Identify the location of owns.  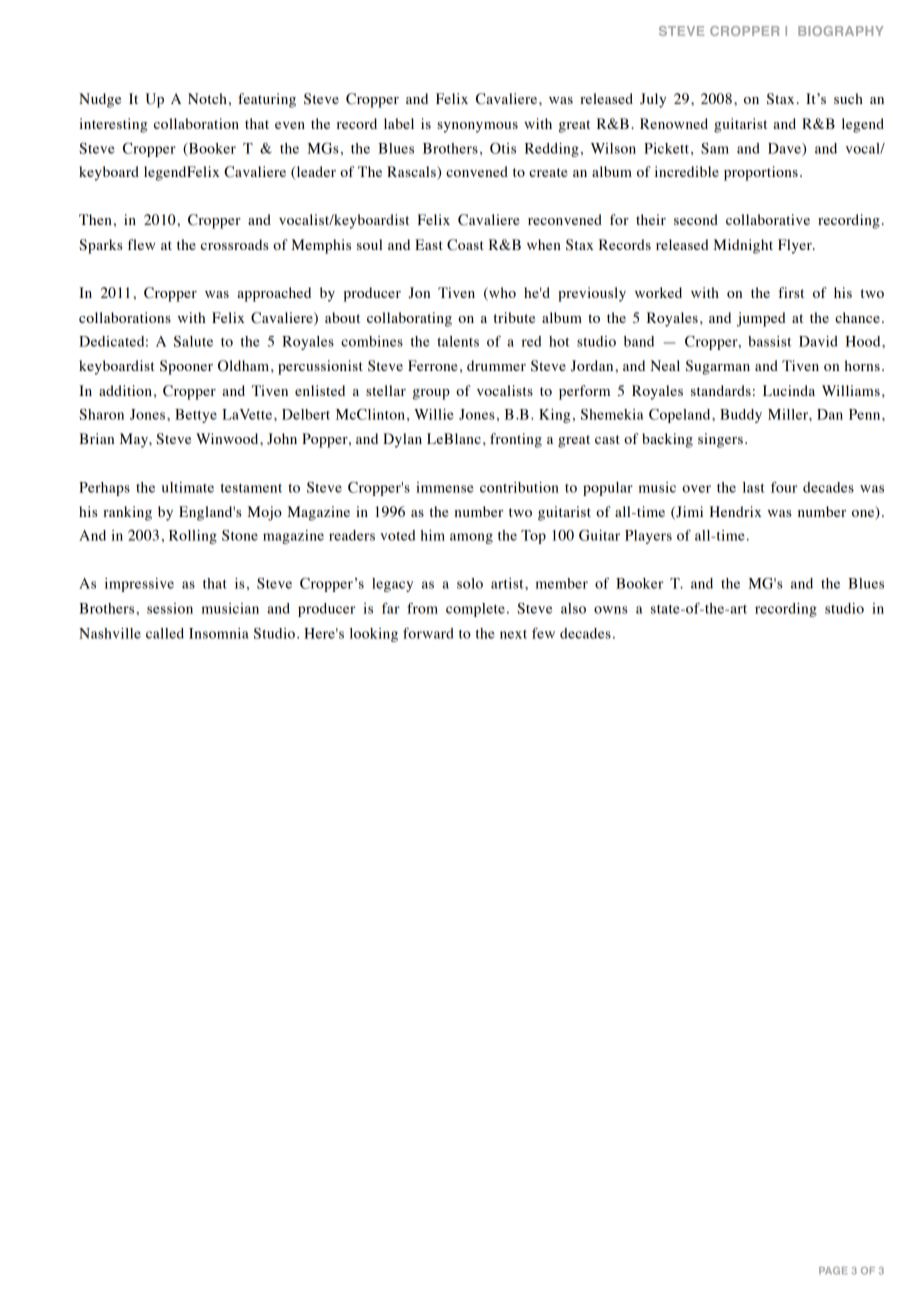
(611, 610).
